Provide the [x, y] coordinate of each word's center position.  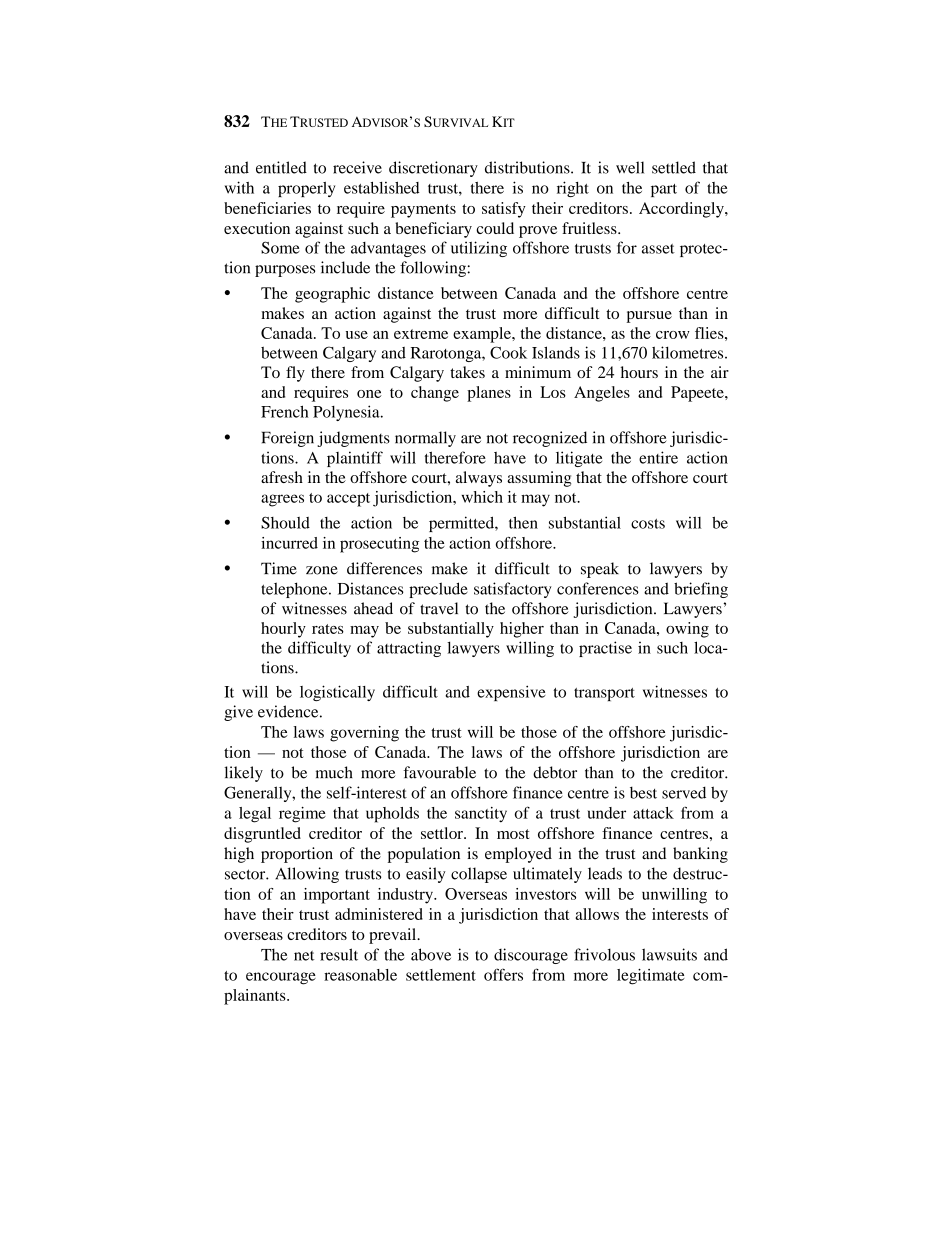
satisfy [504, 210]
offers [503, 974]
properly [306, 189]
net [304, 956]
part [664, 190]
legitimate [651, 976]
